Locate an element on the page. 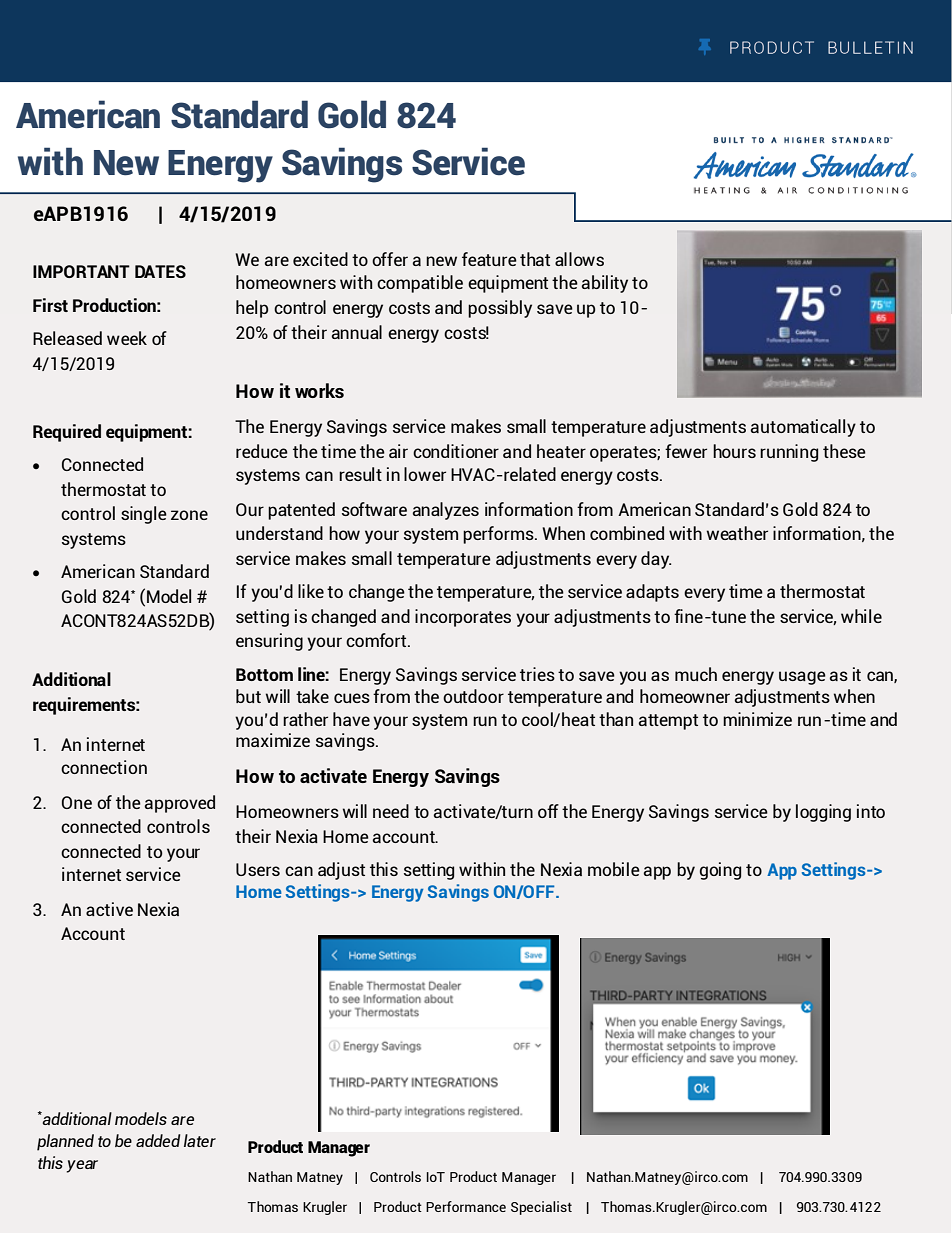 This page has width=952, height=1233. weather is located at coordinates (737, 533).
